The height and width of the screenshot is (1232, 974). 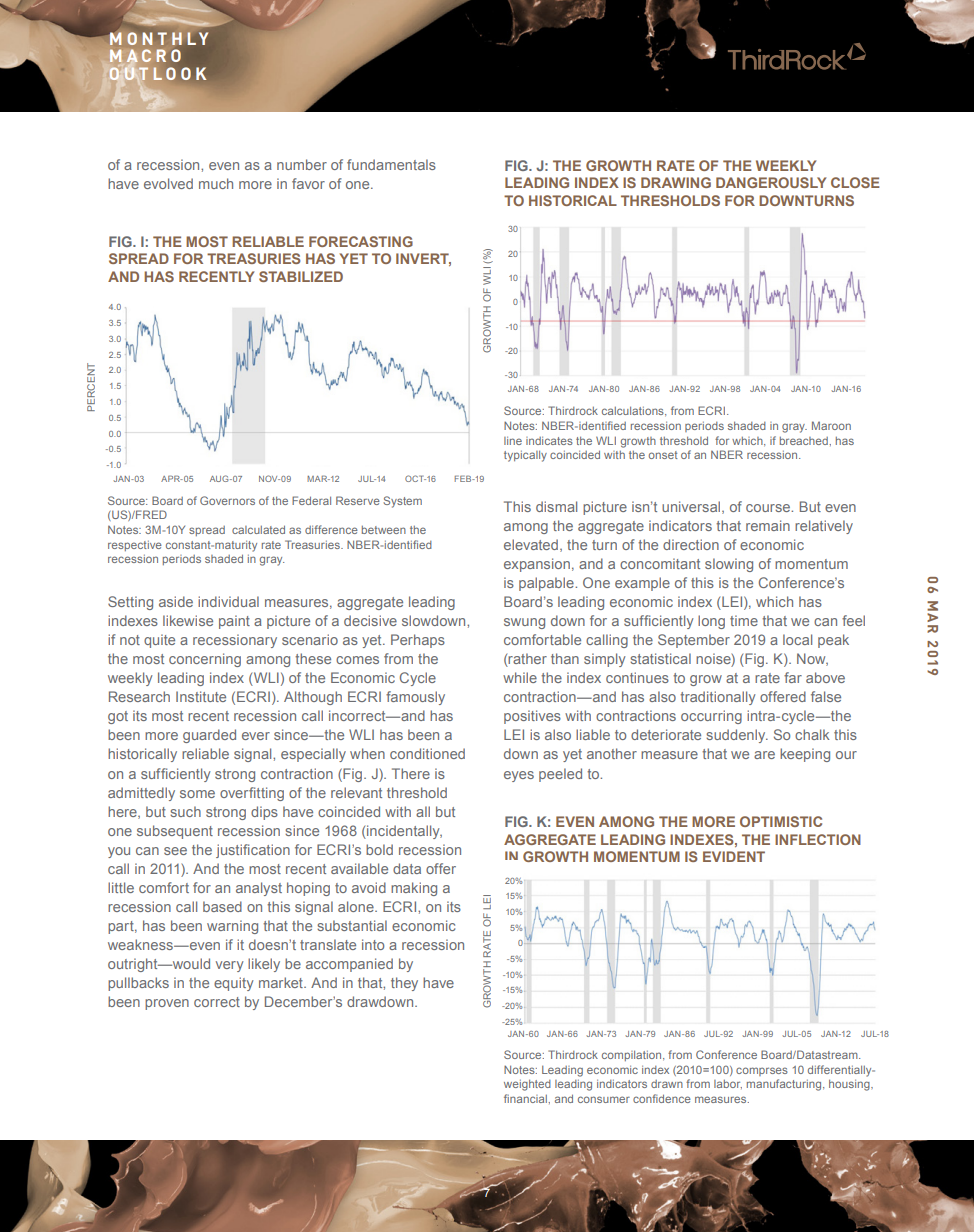 What do you see at coordinates (188, 620) in the screenshot?
I see `likewise` at bounding box center [188, 620].
